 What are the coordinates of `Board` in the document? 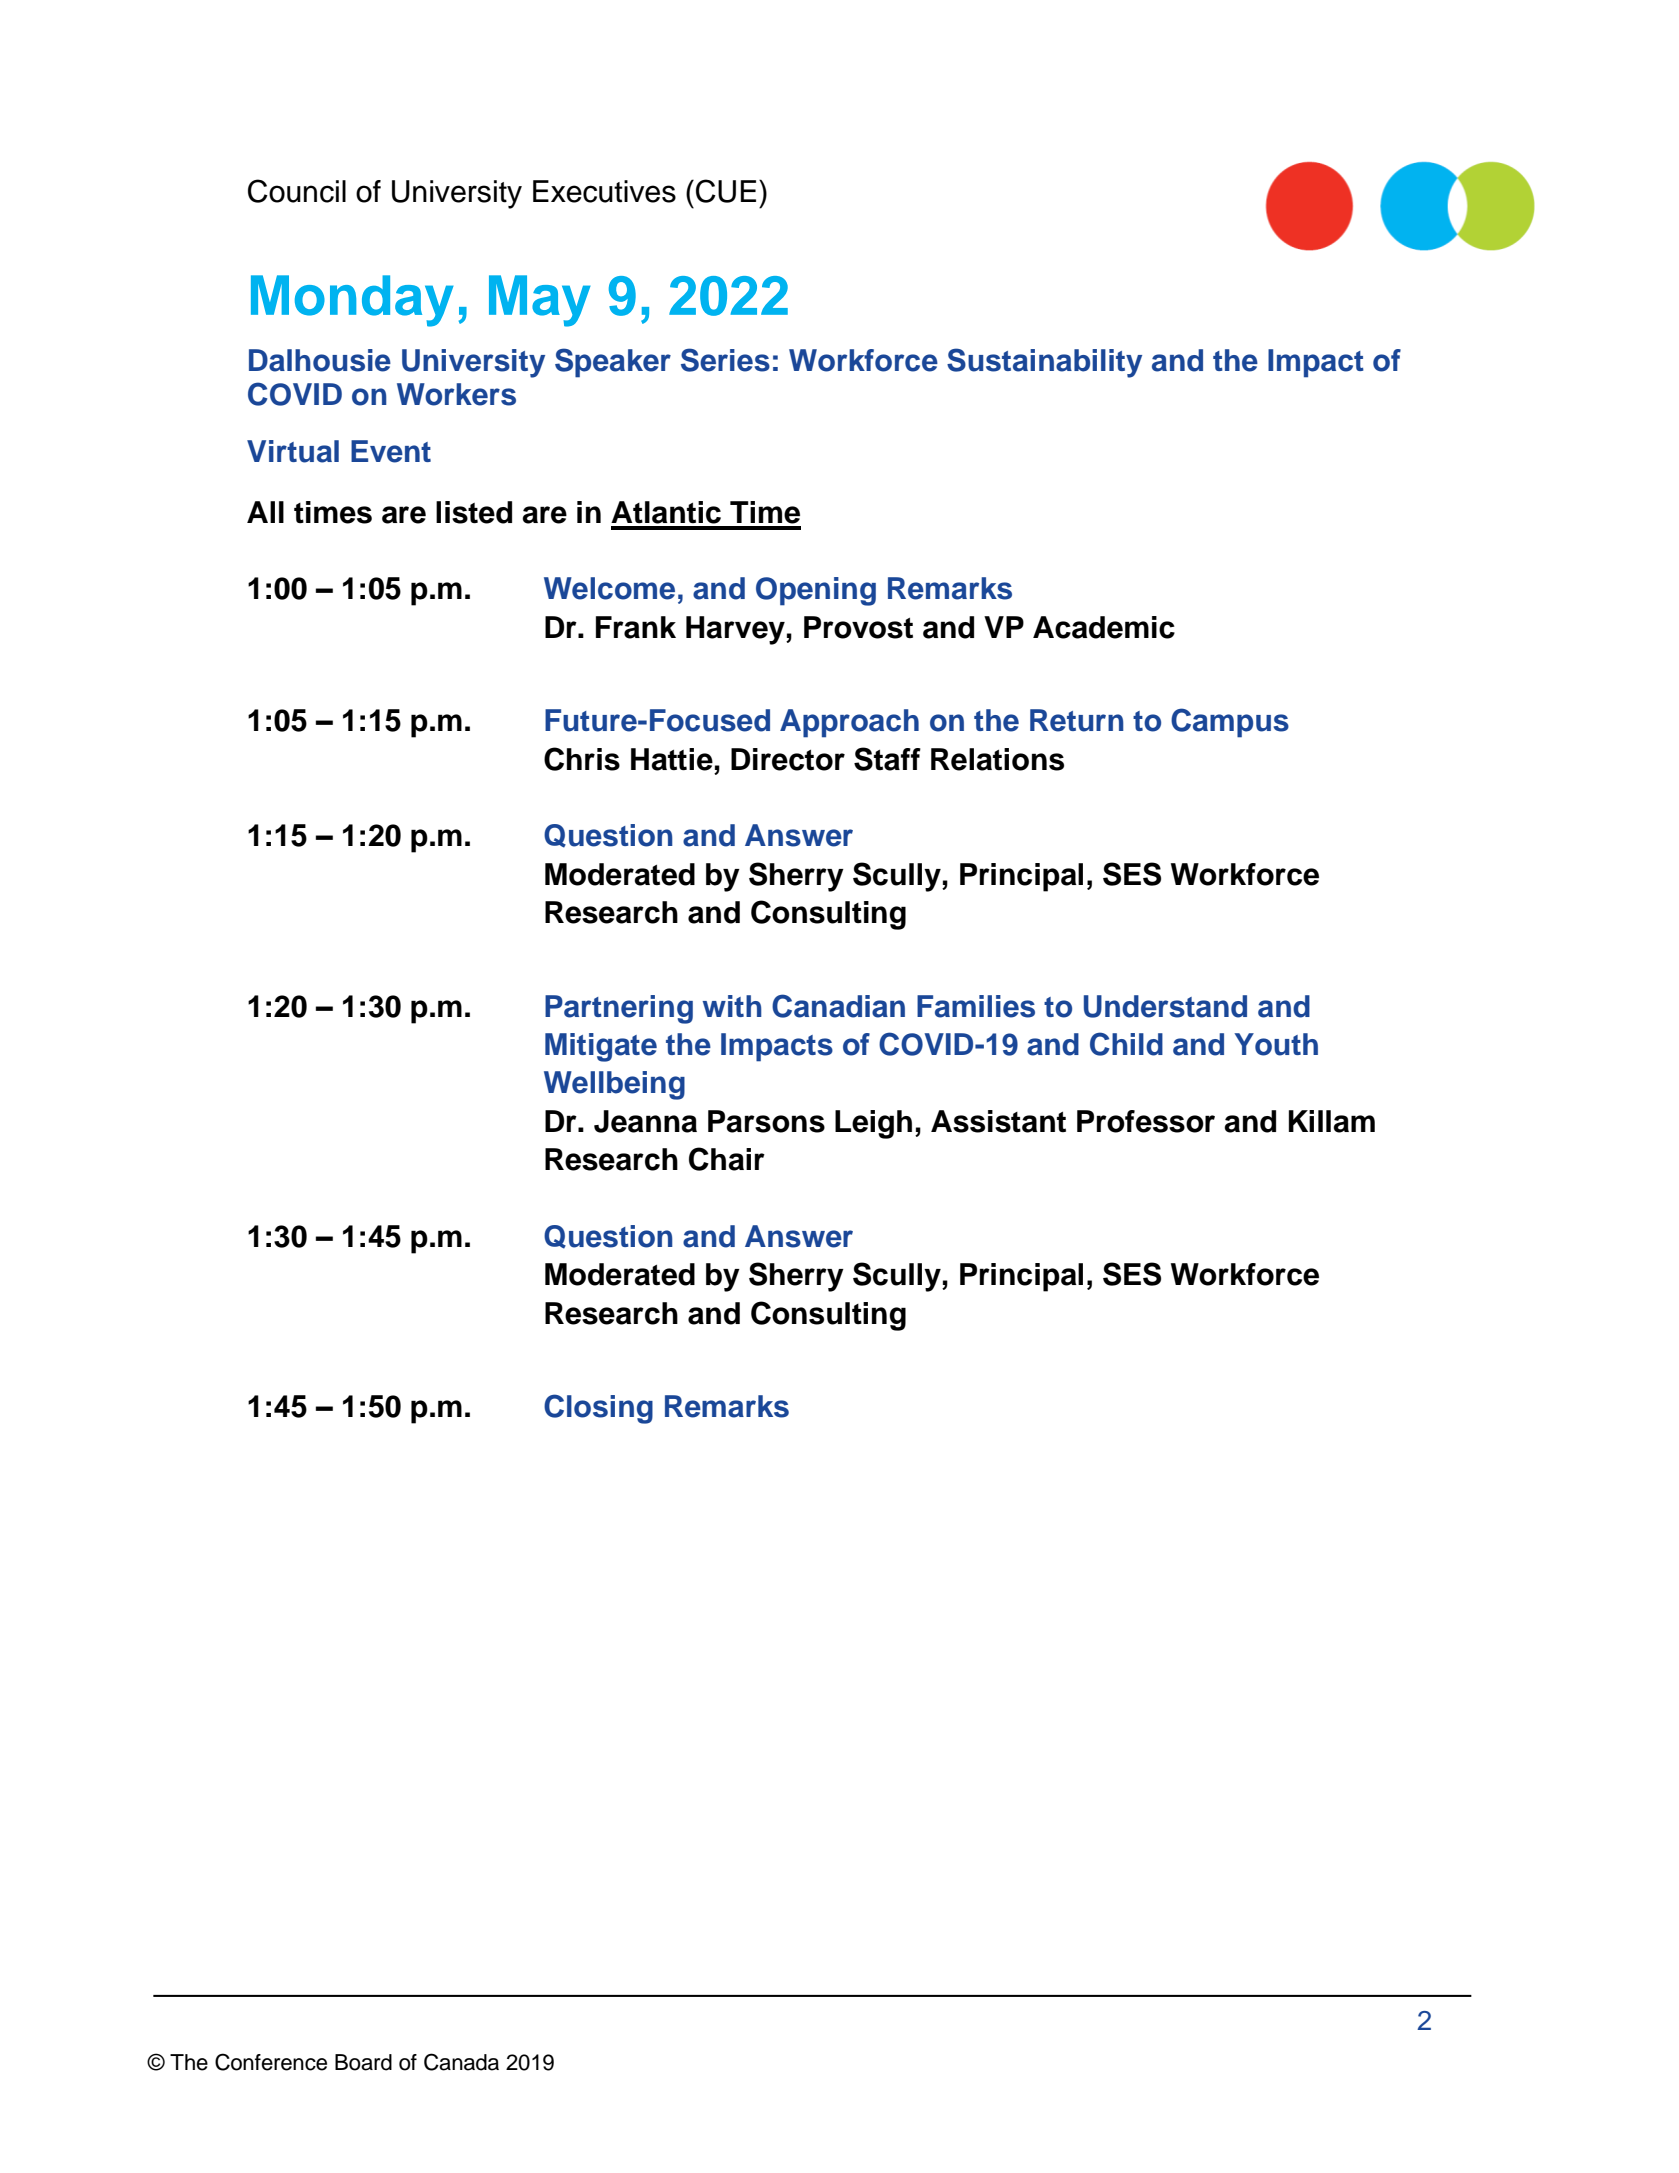 It's located at (363, 2062).
